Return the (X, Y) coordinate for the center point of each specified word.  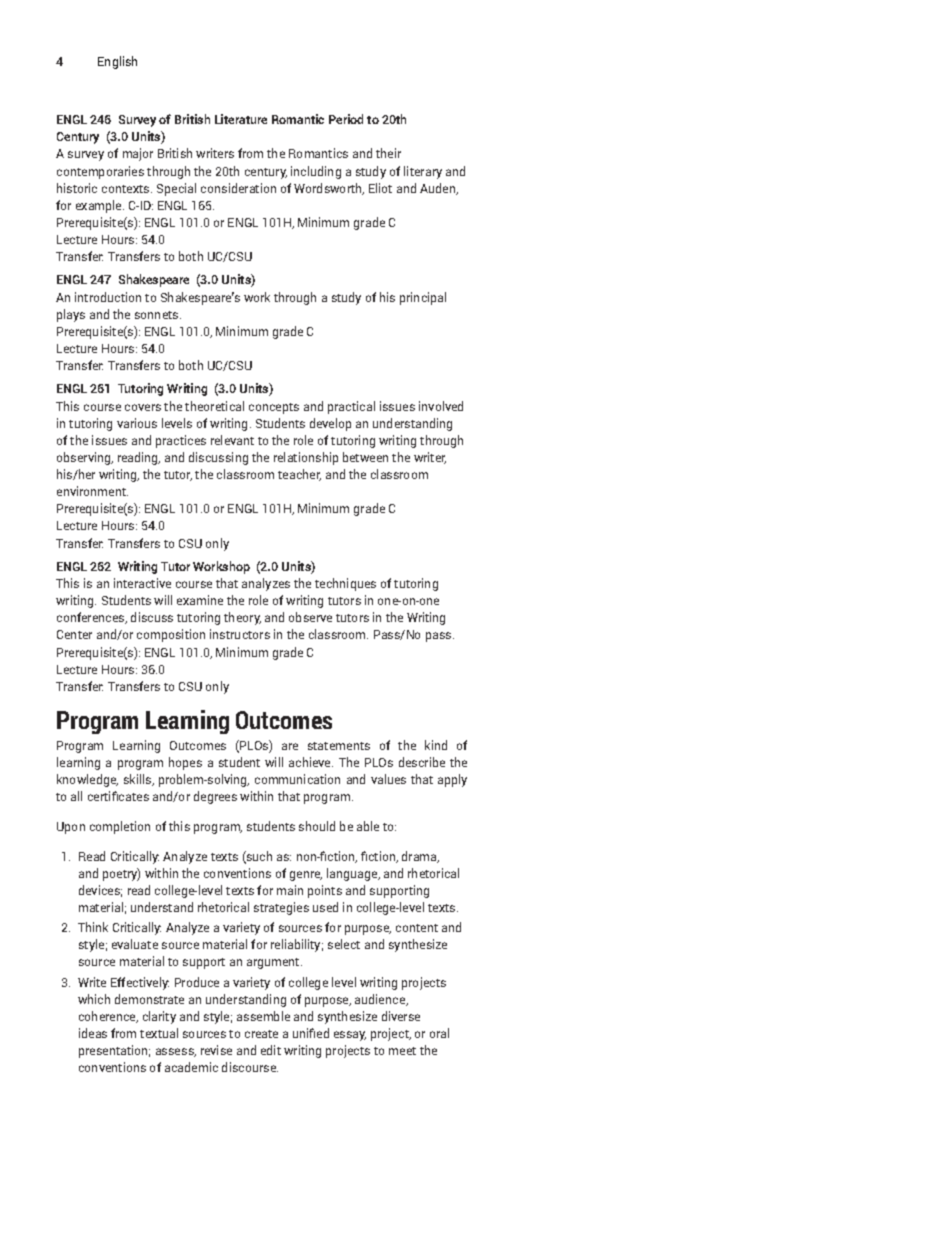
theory (242, 618)
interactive (142, 583)
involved (441, 406)
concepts (274, 408)
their (388, 153)
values (388, 779)
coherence (108, 1017)
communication (297, 779)
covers (143, 407)
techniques (345, 584)
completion (120, 827)
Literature (241, 119)
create (261, 1034)
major (138, 154)
